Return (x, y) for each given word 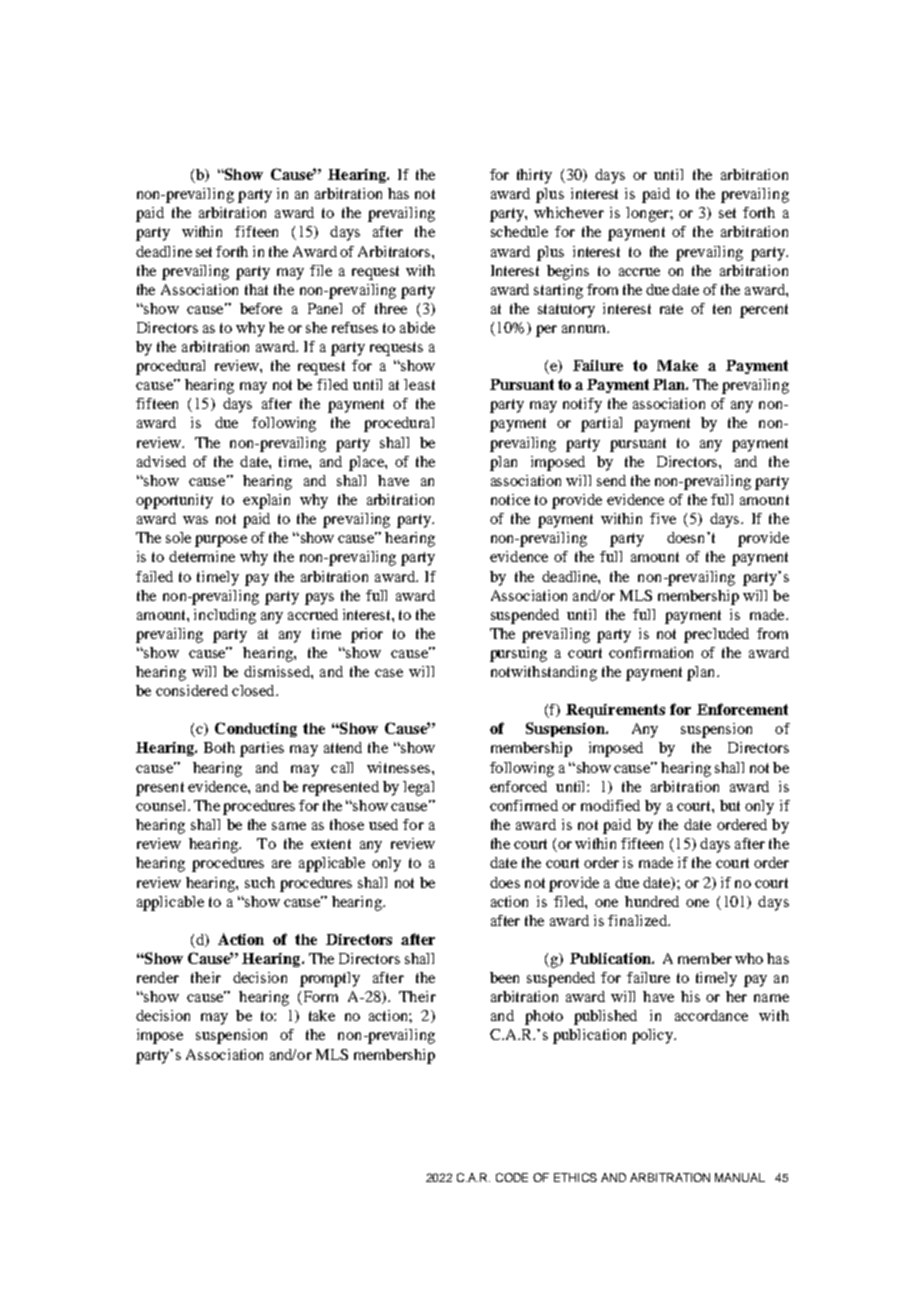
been (504, 977)
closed (254, 690)
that (256, 289)
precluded (716, 635)
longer (648, 214)
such (260, 882)
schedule (519, 231)
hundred (652, 901)
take (322, 1015)
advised (161, 461)
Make (677, 365)
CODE (512, 1177)
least (419, 384)
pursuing (518, 654)
